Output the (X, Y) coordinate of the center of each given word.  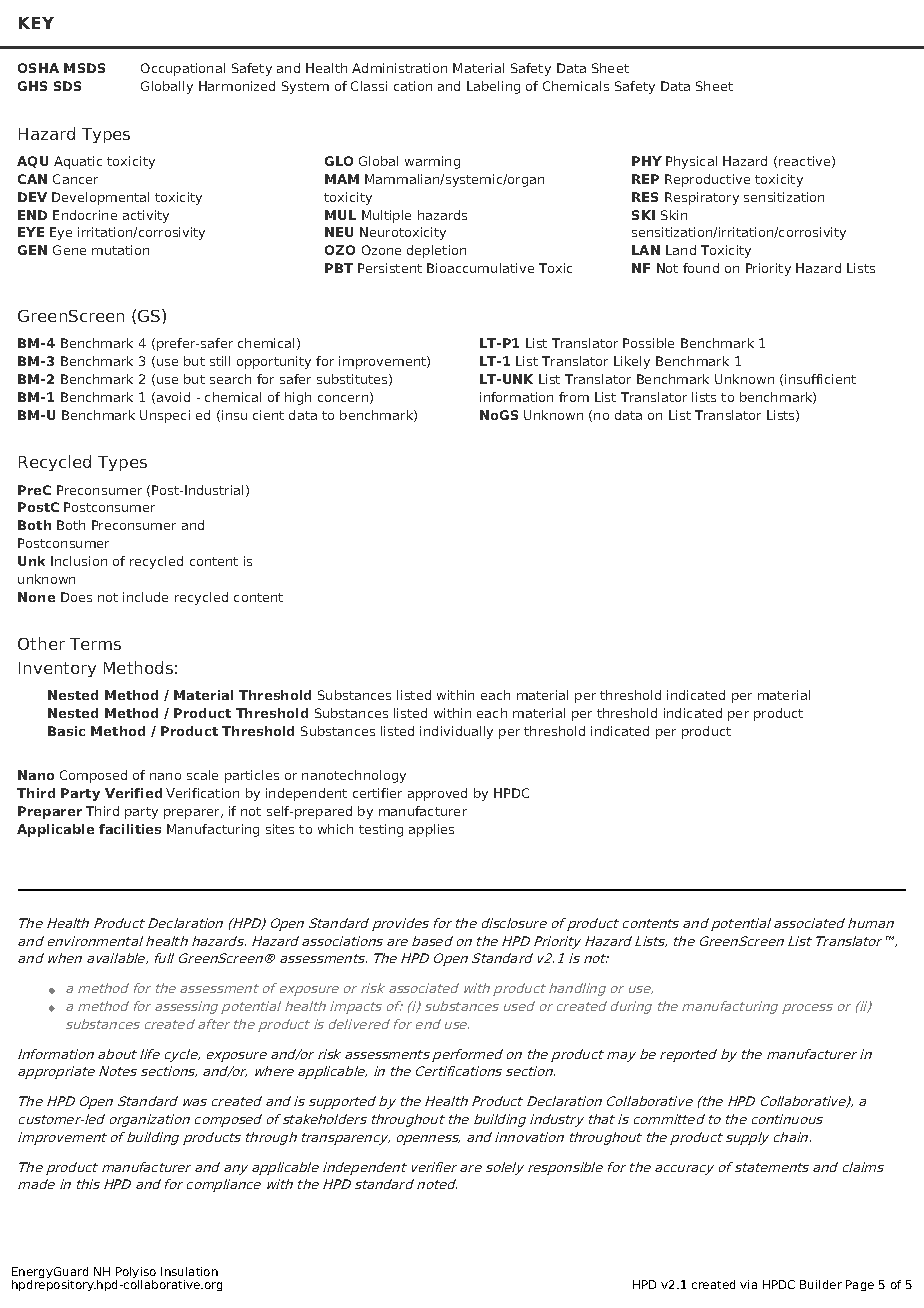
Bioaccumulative (480, 268)
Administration (399, 68)
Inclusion (79, 561)
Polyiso (136, 1274)
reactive (806, 162)
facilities (130, 829)
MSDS (84, 68)
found (701, 268)
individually (456, 732)
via (748, 1284)
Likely (632, 362)
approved (437, 794)
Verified (133, 793)
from (574, 397)
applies (431, 830)
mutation (120, 250)
